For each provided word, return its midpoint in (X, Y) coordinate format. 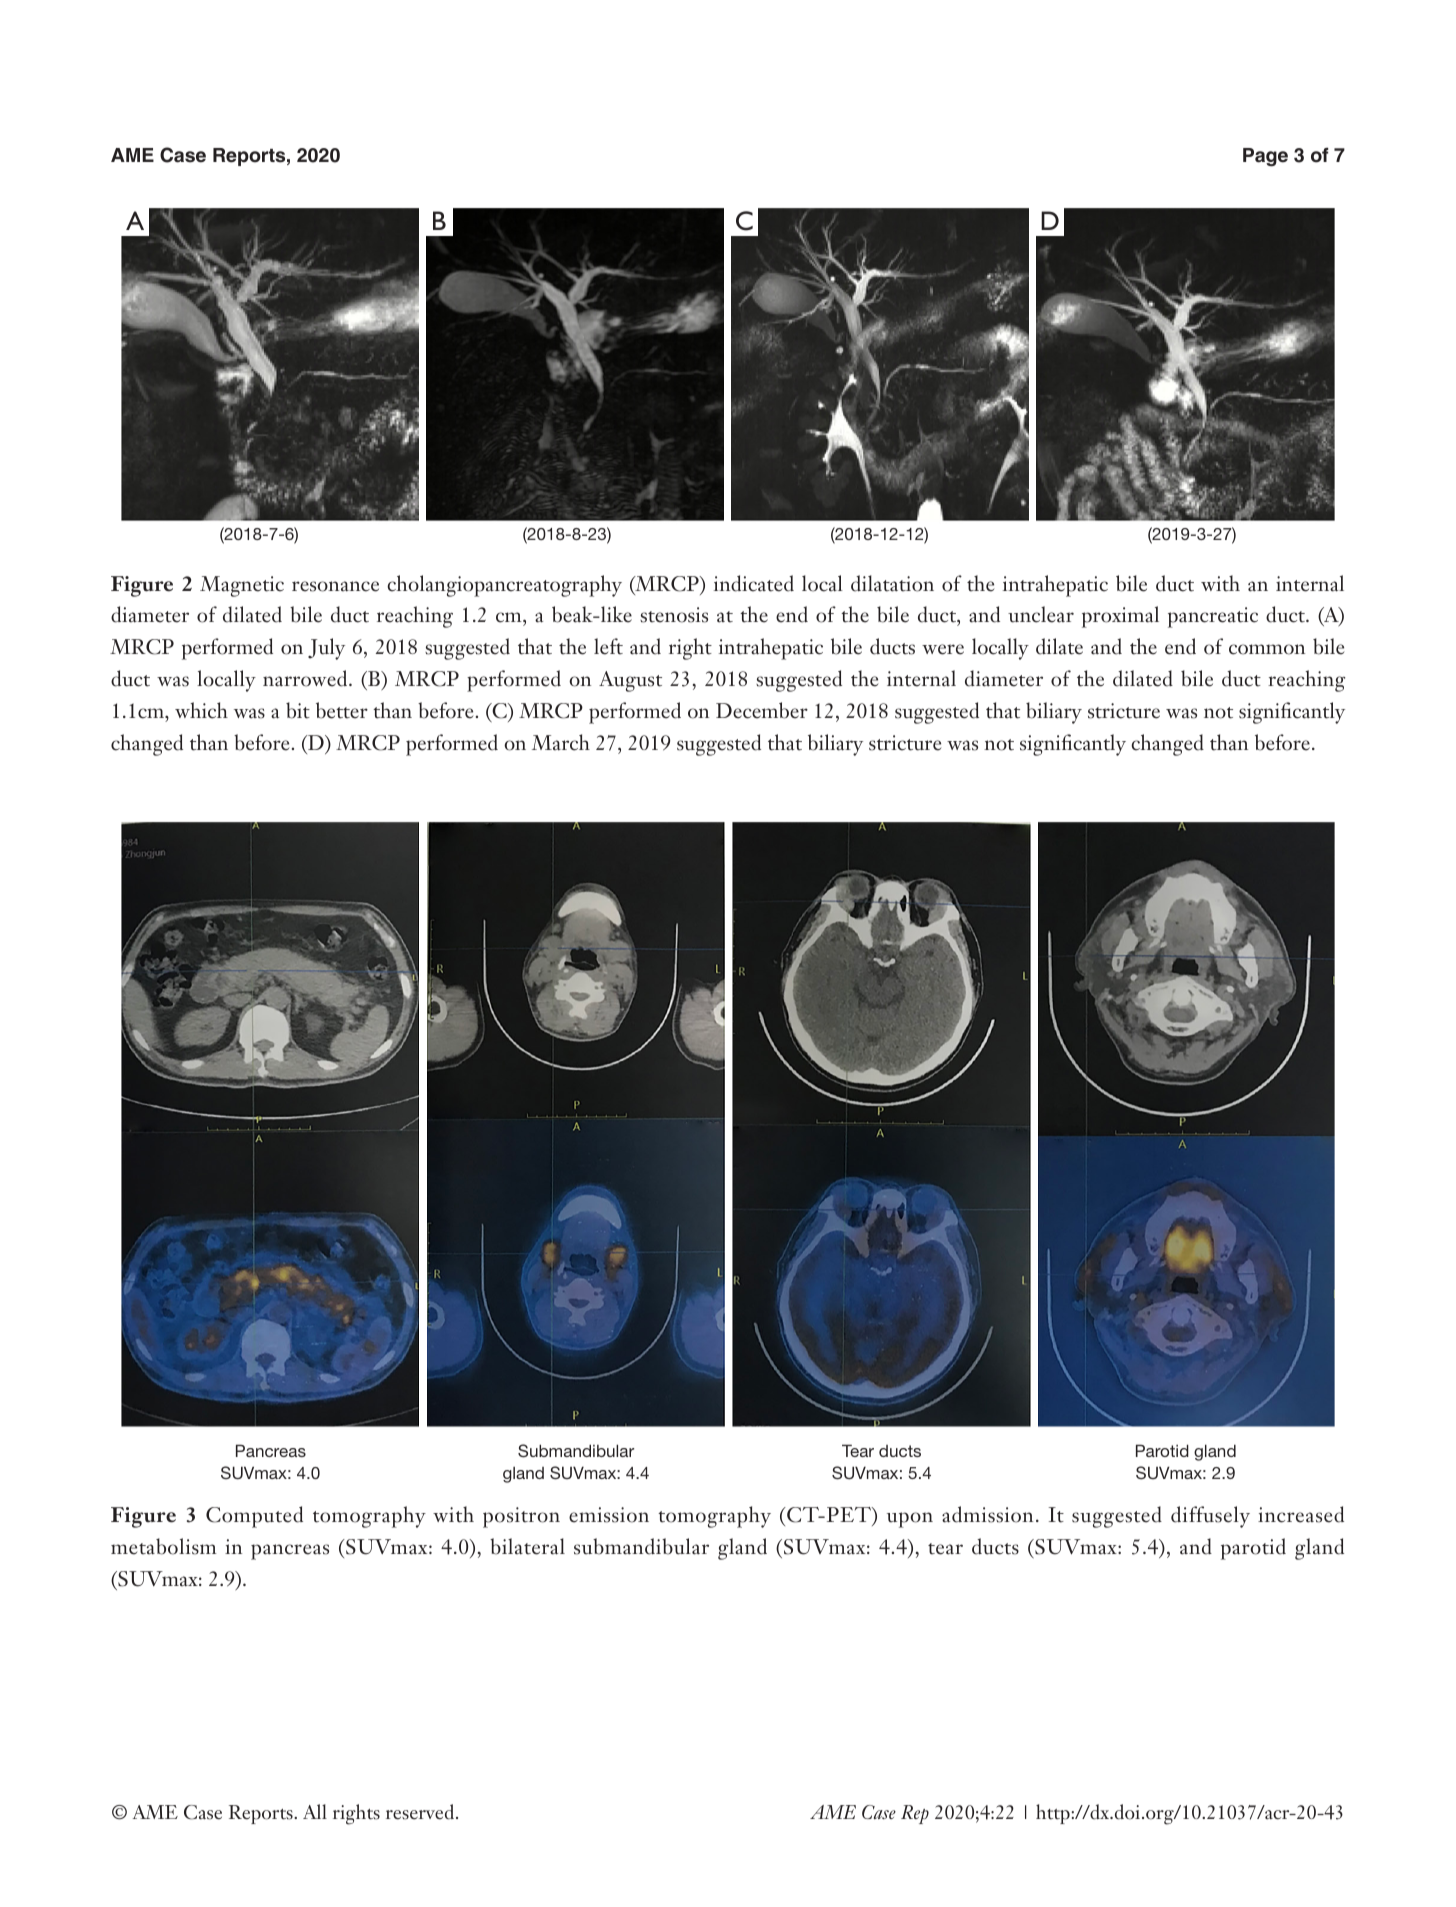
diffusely (1210, 1517)
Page (1265, 157)
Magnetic (242, 586)
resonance (335, 586)
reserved (421, 1812)
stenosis (674, 615)
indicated (754, 583)
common (1267, 649)
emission (609, 1515)
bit (298, 710)
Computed (254, 1517)
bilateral (527, 1546)
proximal (1120, 617)
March (561, 742)
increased (1301, 1514)
